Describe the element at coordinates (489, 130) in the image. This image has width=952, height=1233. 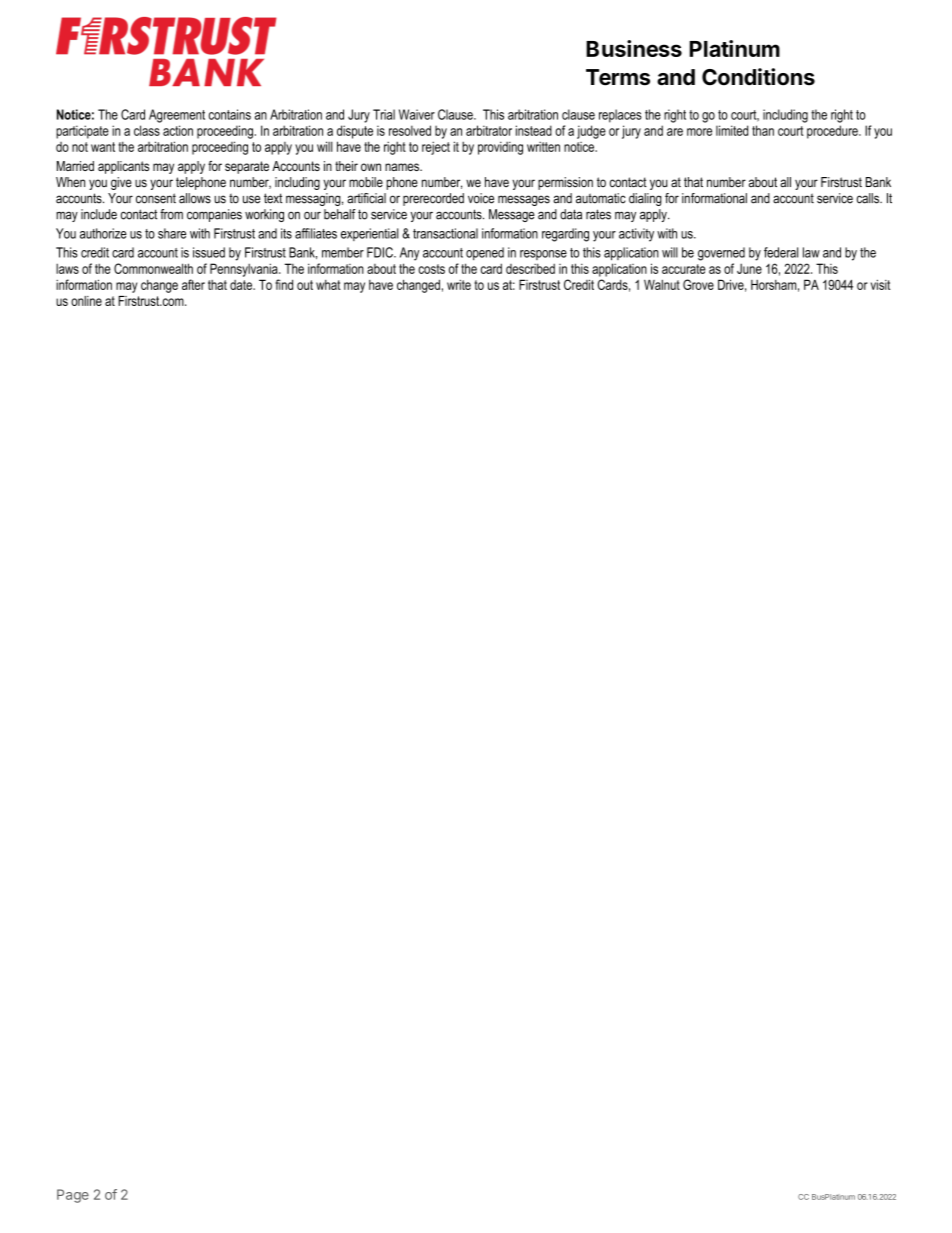
I see `arbitrator` at that location.
